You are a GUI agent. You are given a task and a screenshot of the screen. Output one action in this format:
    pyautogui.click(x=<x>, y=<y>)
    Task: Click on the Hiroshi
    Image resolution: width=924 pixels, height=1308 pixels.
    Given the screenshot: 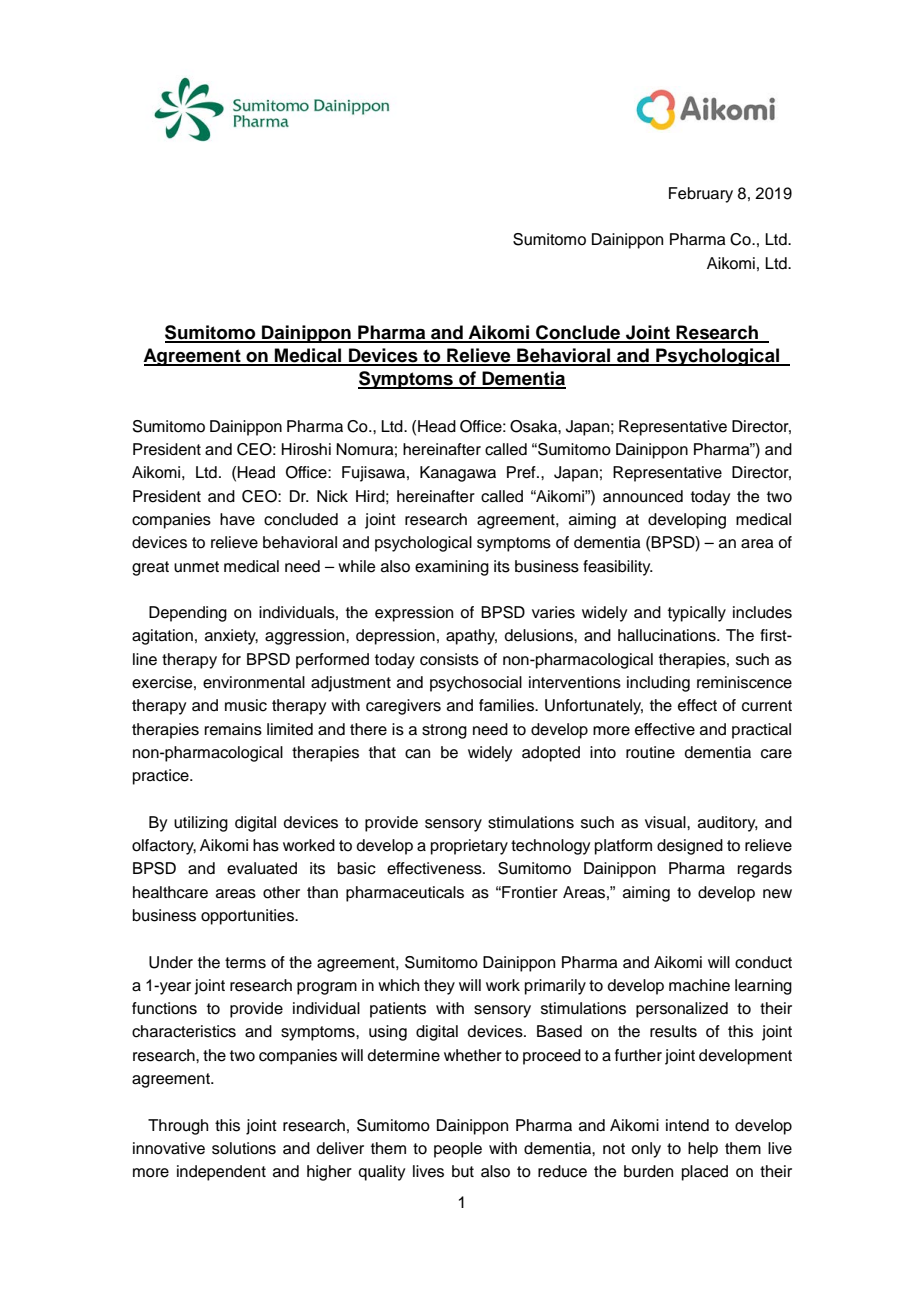 What is the action you would take?
    pyautogui.click(x=306, y=449)
